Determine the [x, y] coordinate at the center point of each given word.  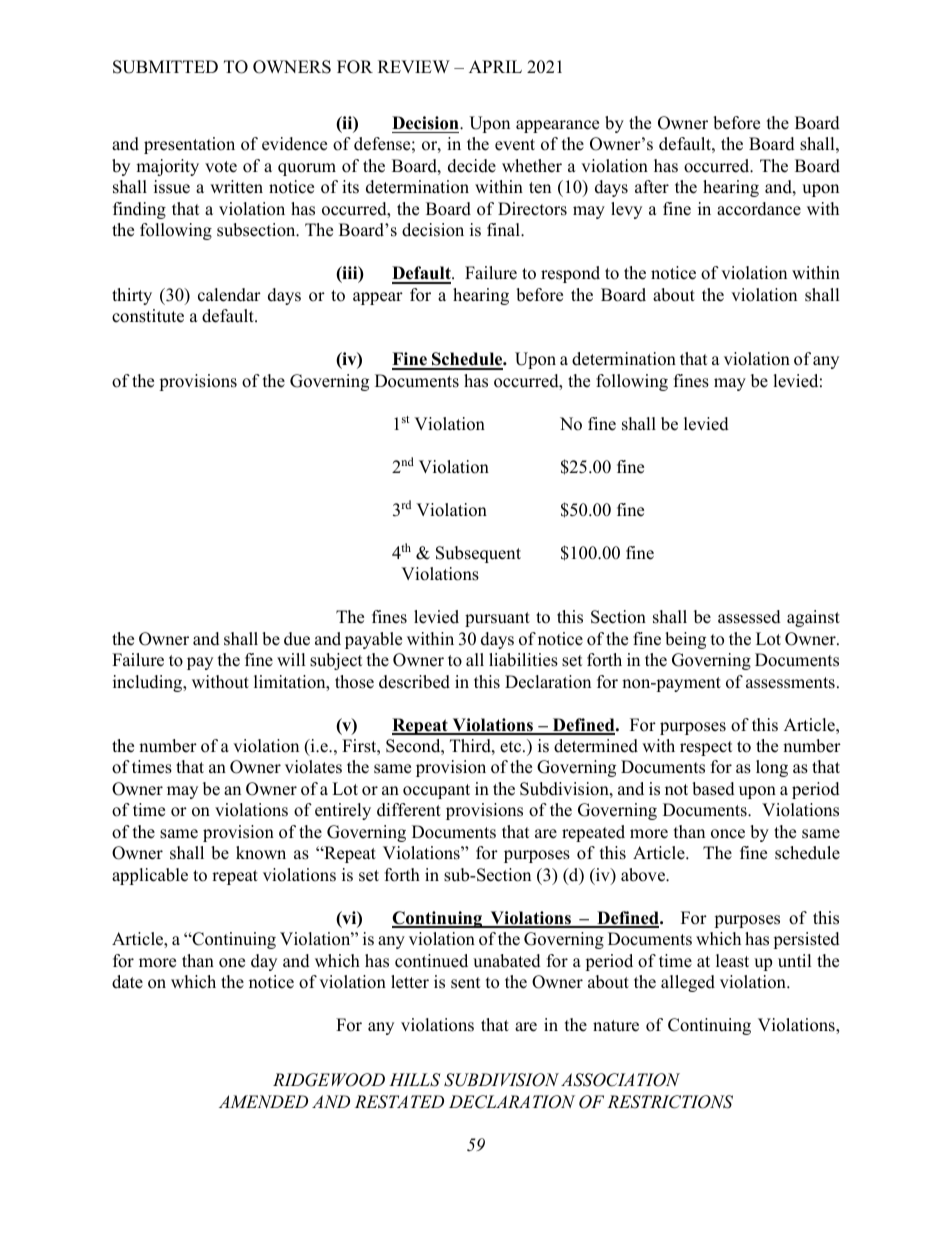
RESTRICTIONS [670, 1102]
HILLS [414, 1080]
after [652, 187]
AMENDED [263, 1101]
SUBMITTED [165, 67]
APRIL [495, 66]
